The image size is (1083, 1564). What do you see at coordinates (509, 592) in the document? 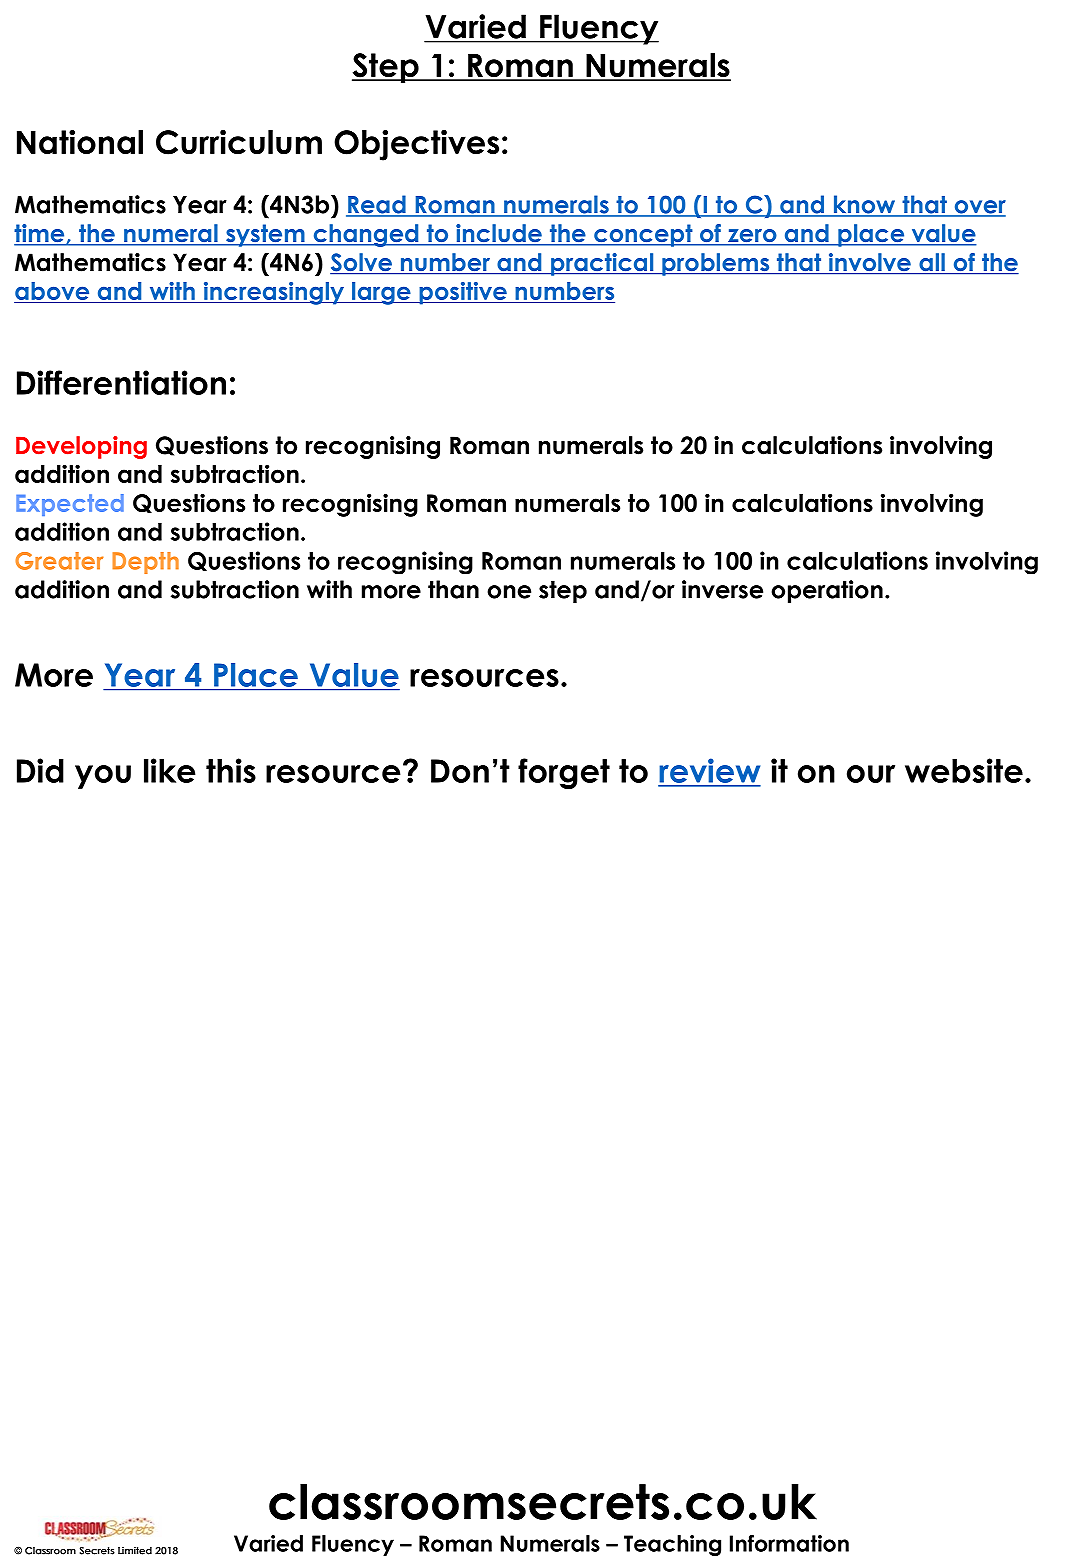
I see `one` at bounding box center [509, 592].
